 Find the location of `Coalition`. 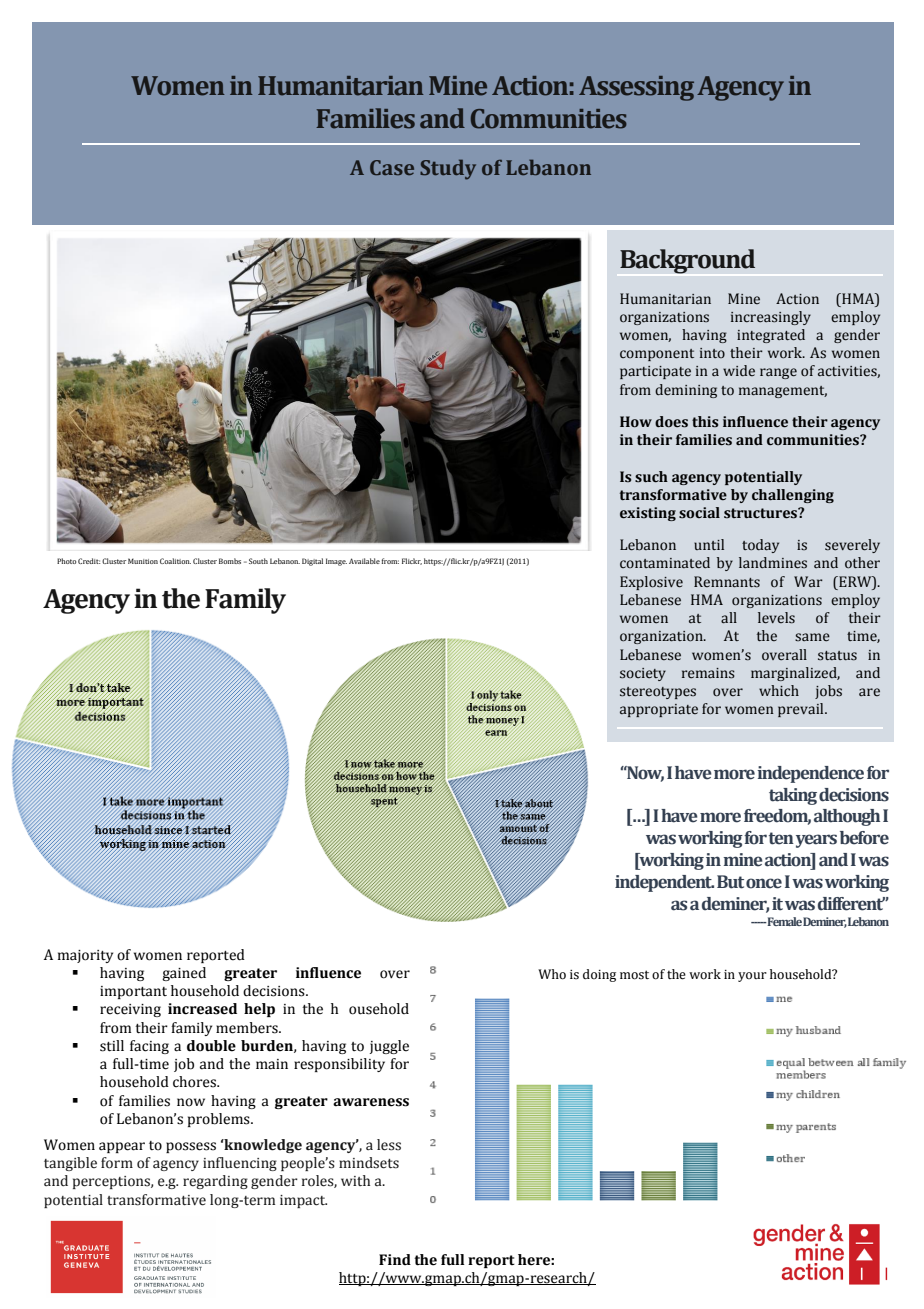

Coalition is located at coordinates (175, 561).
